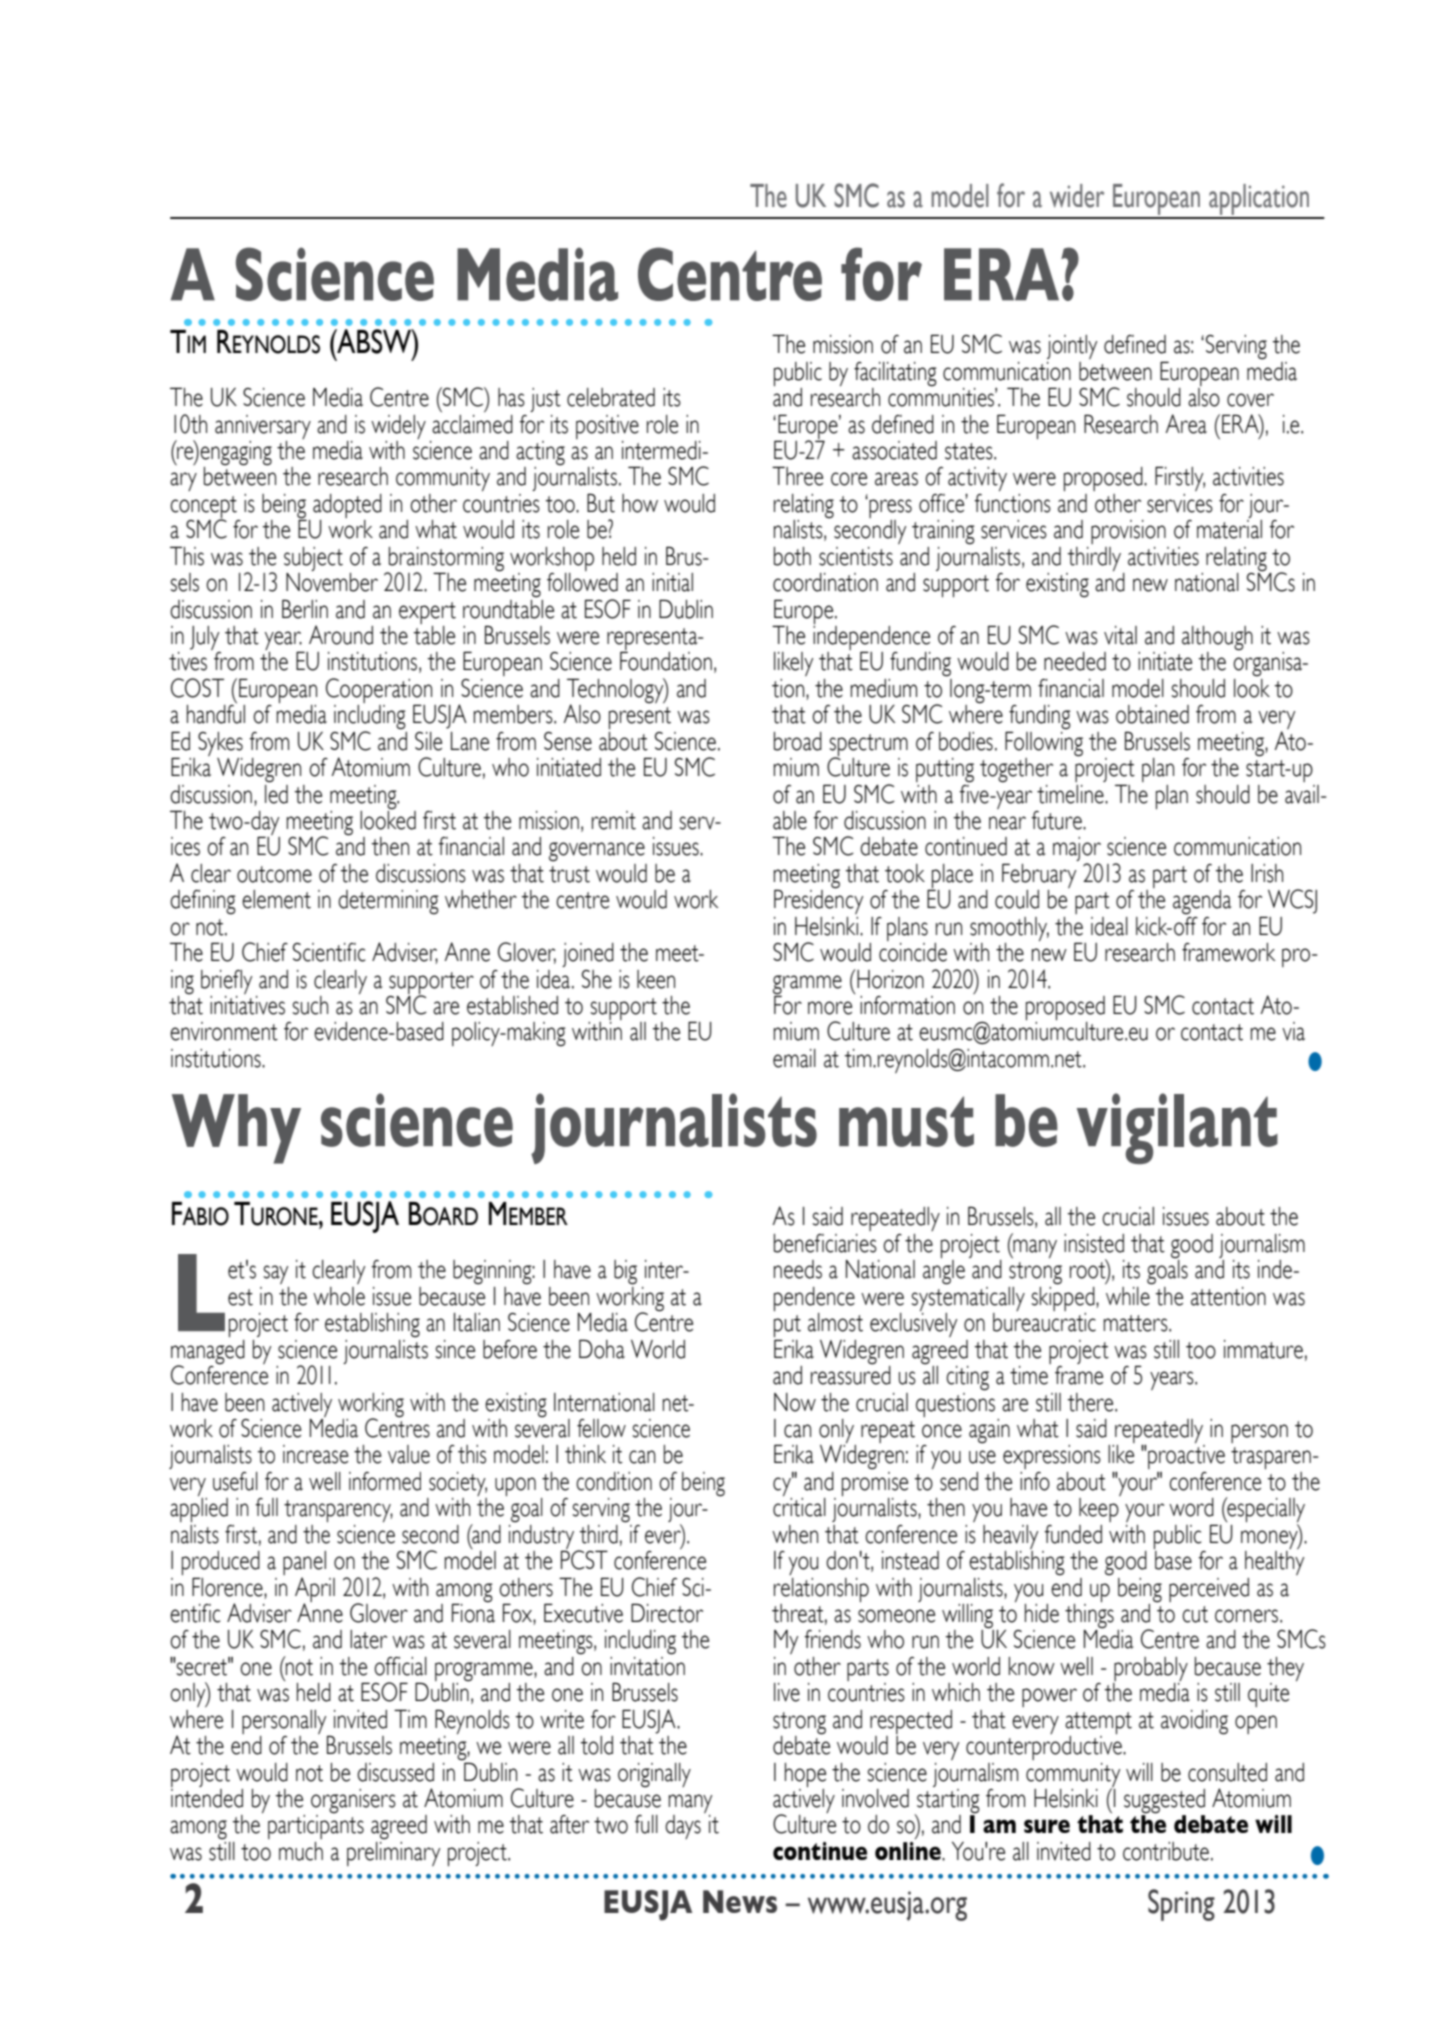 This page has height=2023, width=1430. Describe the element at coordinates (1077, 196) in the page. I see `wider` at that location.
